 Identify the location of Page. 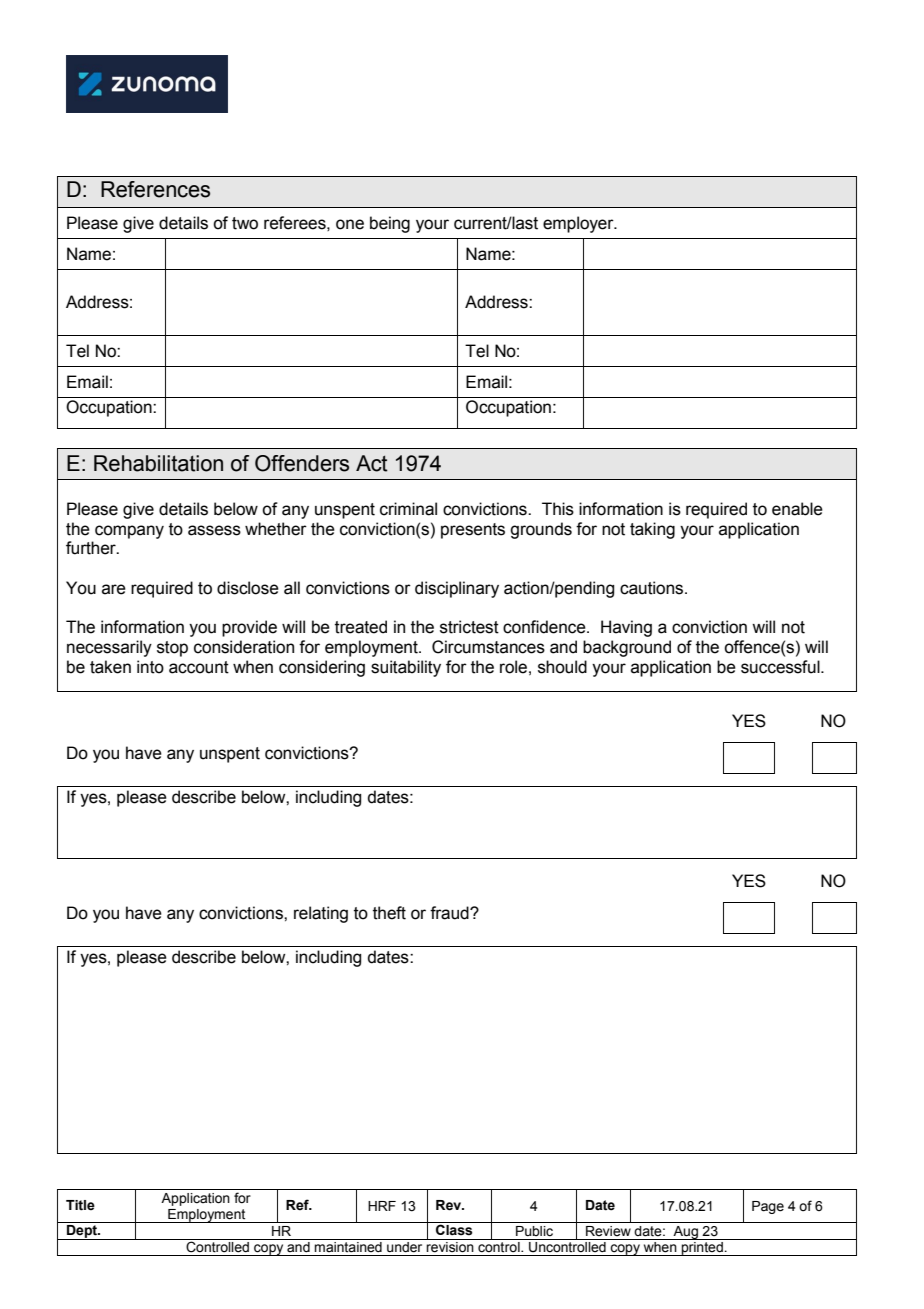
(768, 1207).
